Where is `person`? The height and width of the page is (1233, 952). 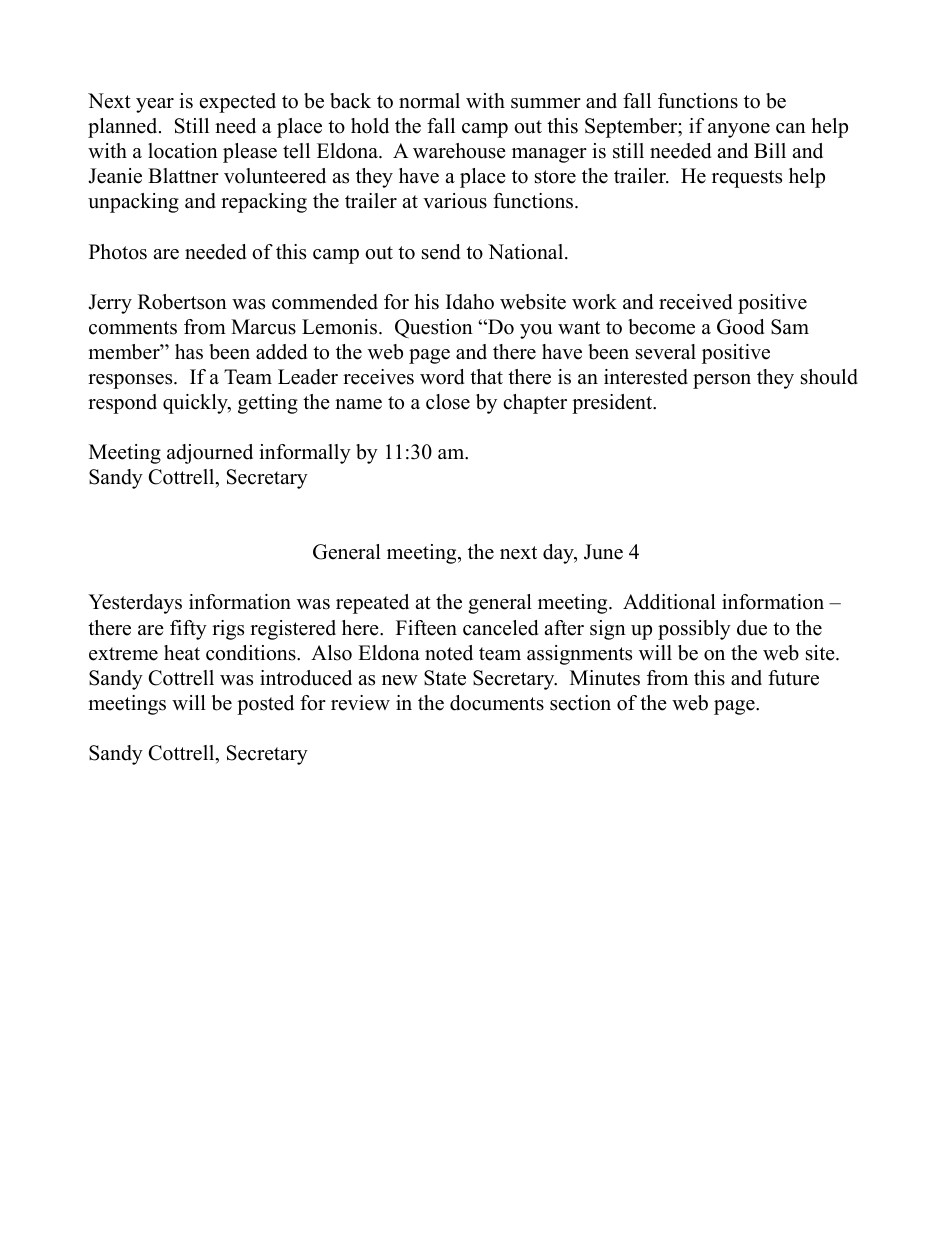
person is located at coordinates (722, 381).
